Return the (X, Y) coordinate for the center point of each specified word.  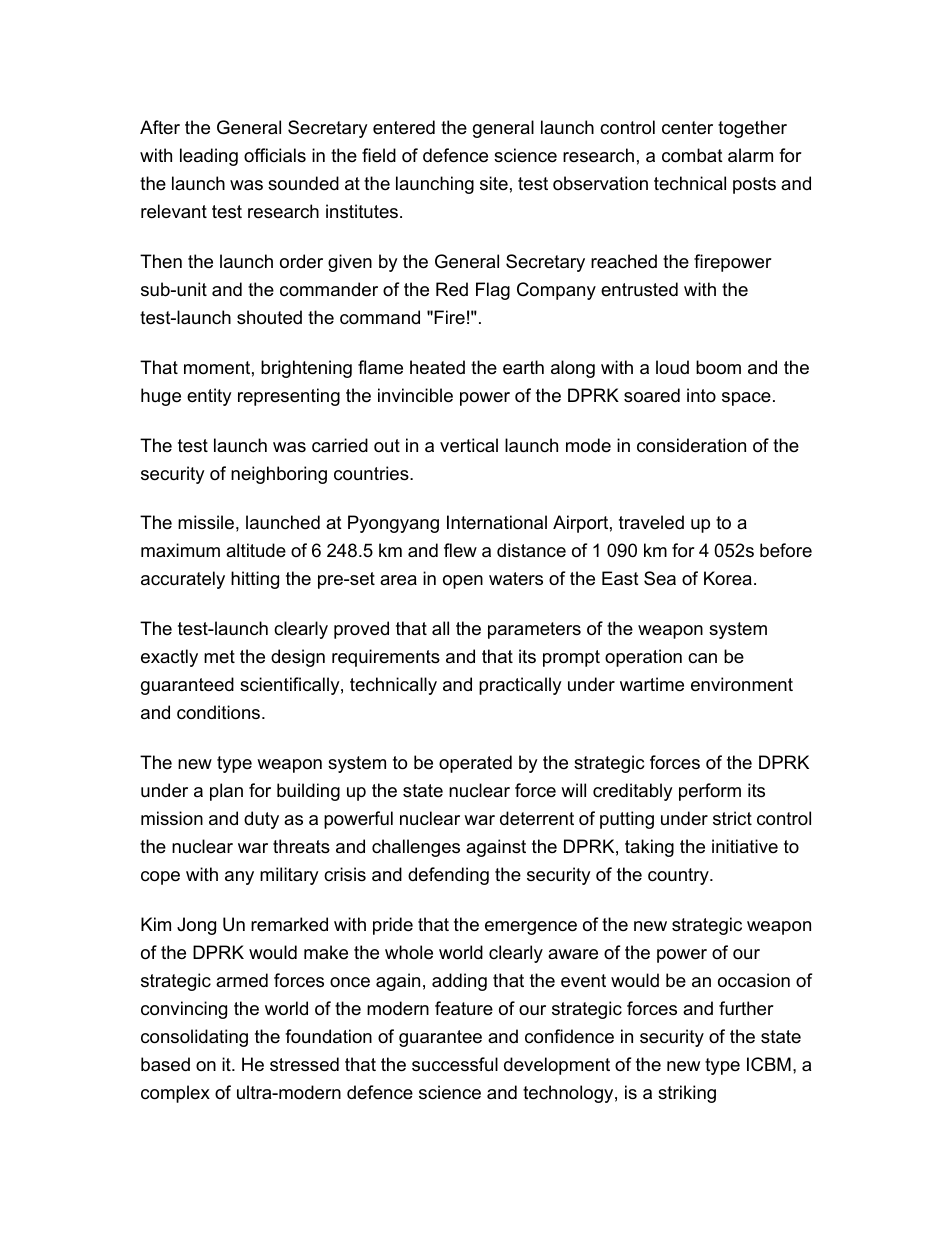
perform (710, 792)
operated (475, 764)
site (494, 183)
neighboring (279, 475)
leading (209, 157)
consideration (691, 445)
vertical (469, 445)
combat (692, 155)
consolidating (194, 1038)
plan (226, 792)
